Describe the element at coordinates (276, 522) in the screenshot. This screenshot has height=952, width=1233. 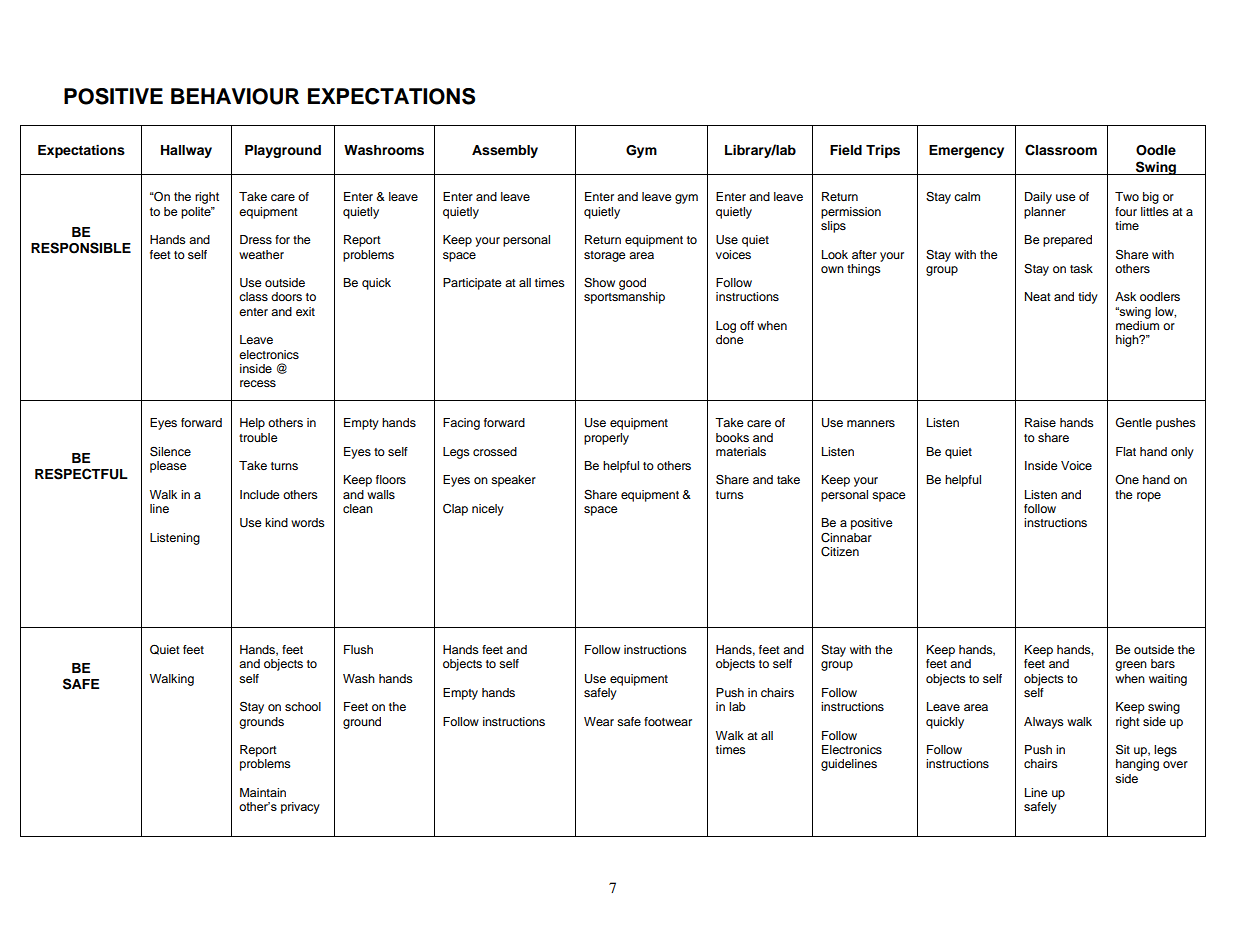
I see `kind` at that location.
